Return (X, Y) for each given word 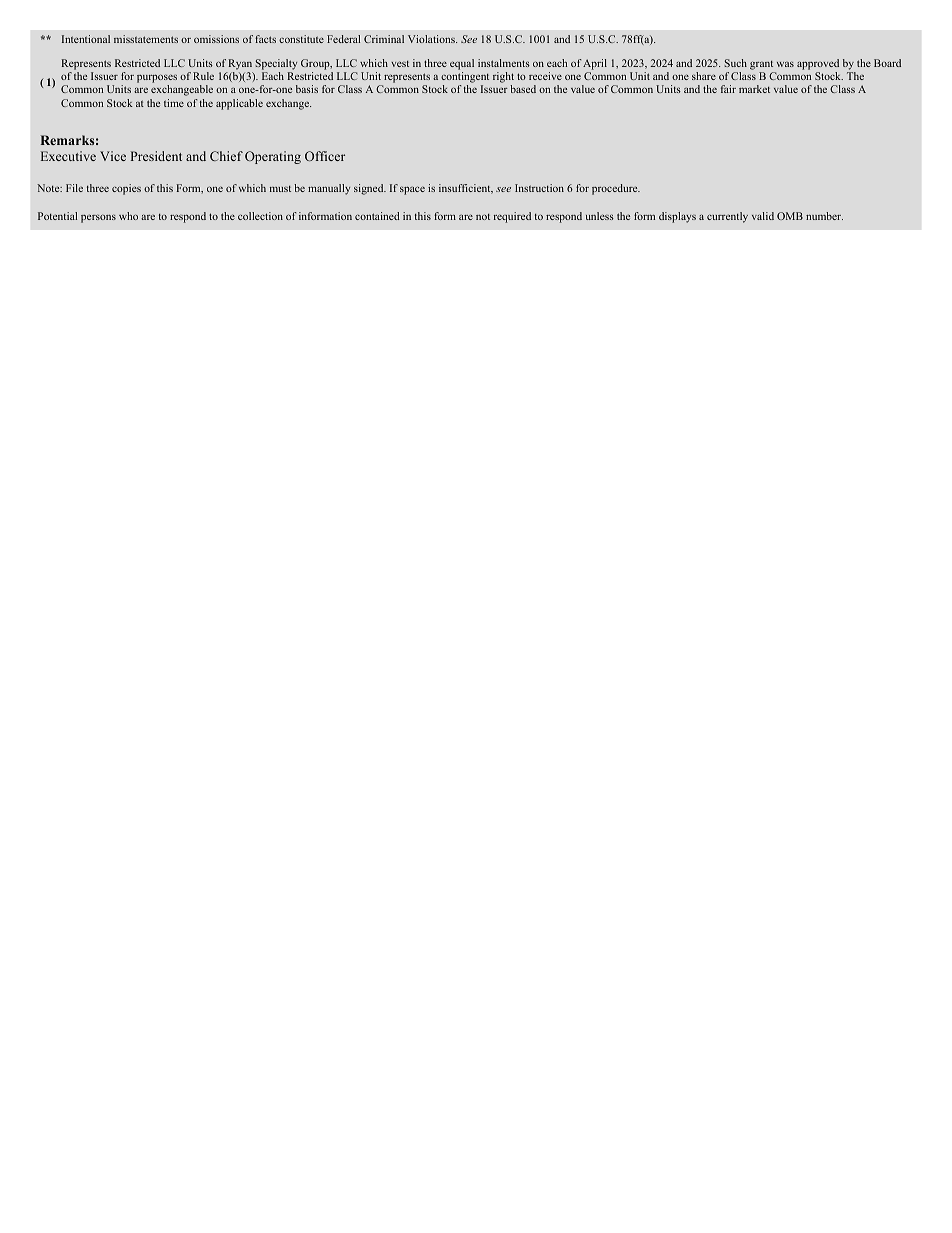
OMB (790, 216)
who (128, 216)
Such (735, 63)
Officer (325, 156)
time (174, 103)
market (754, 89)
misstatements (146, 39)
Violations (432, 39)
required (512, 217)
